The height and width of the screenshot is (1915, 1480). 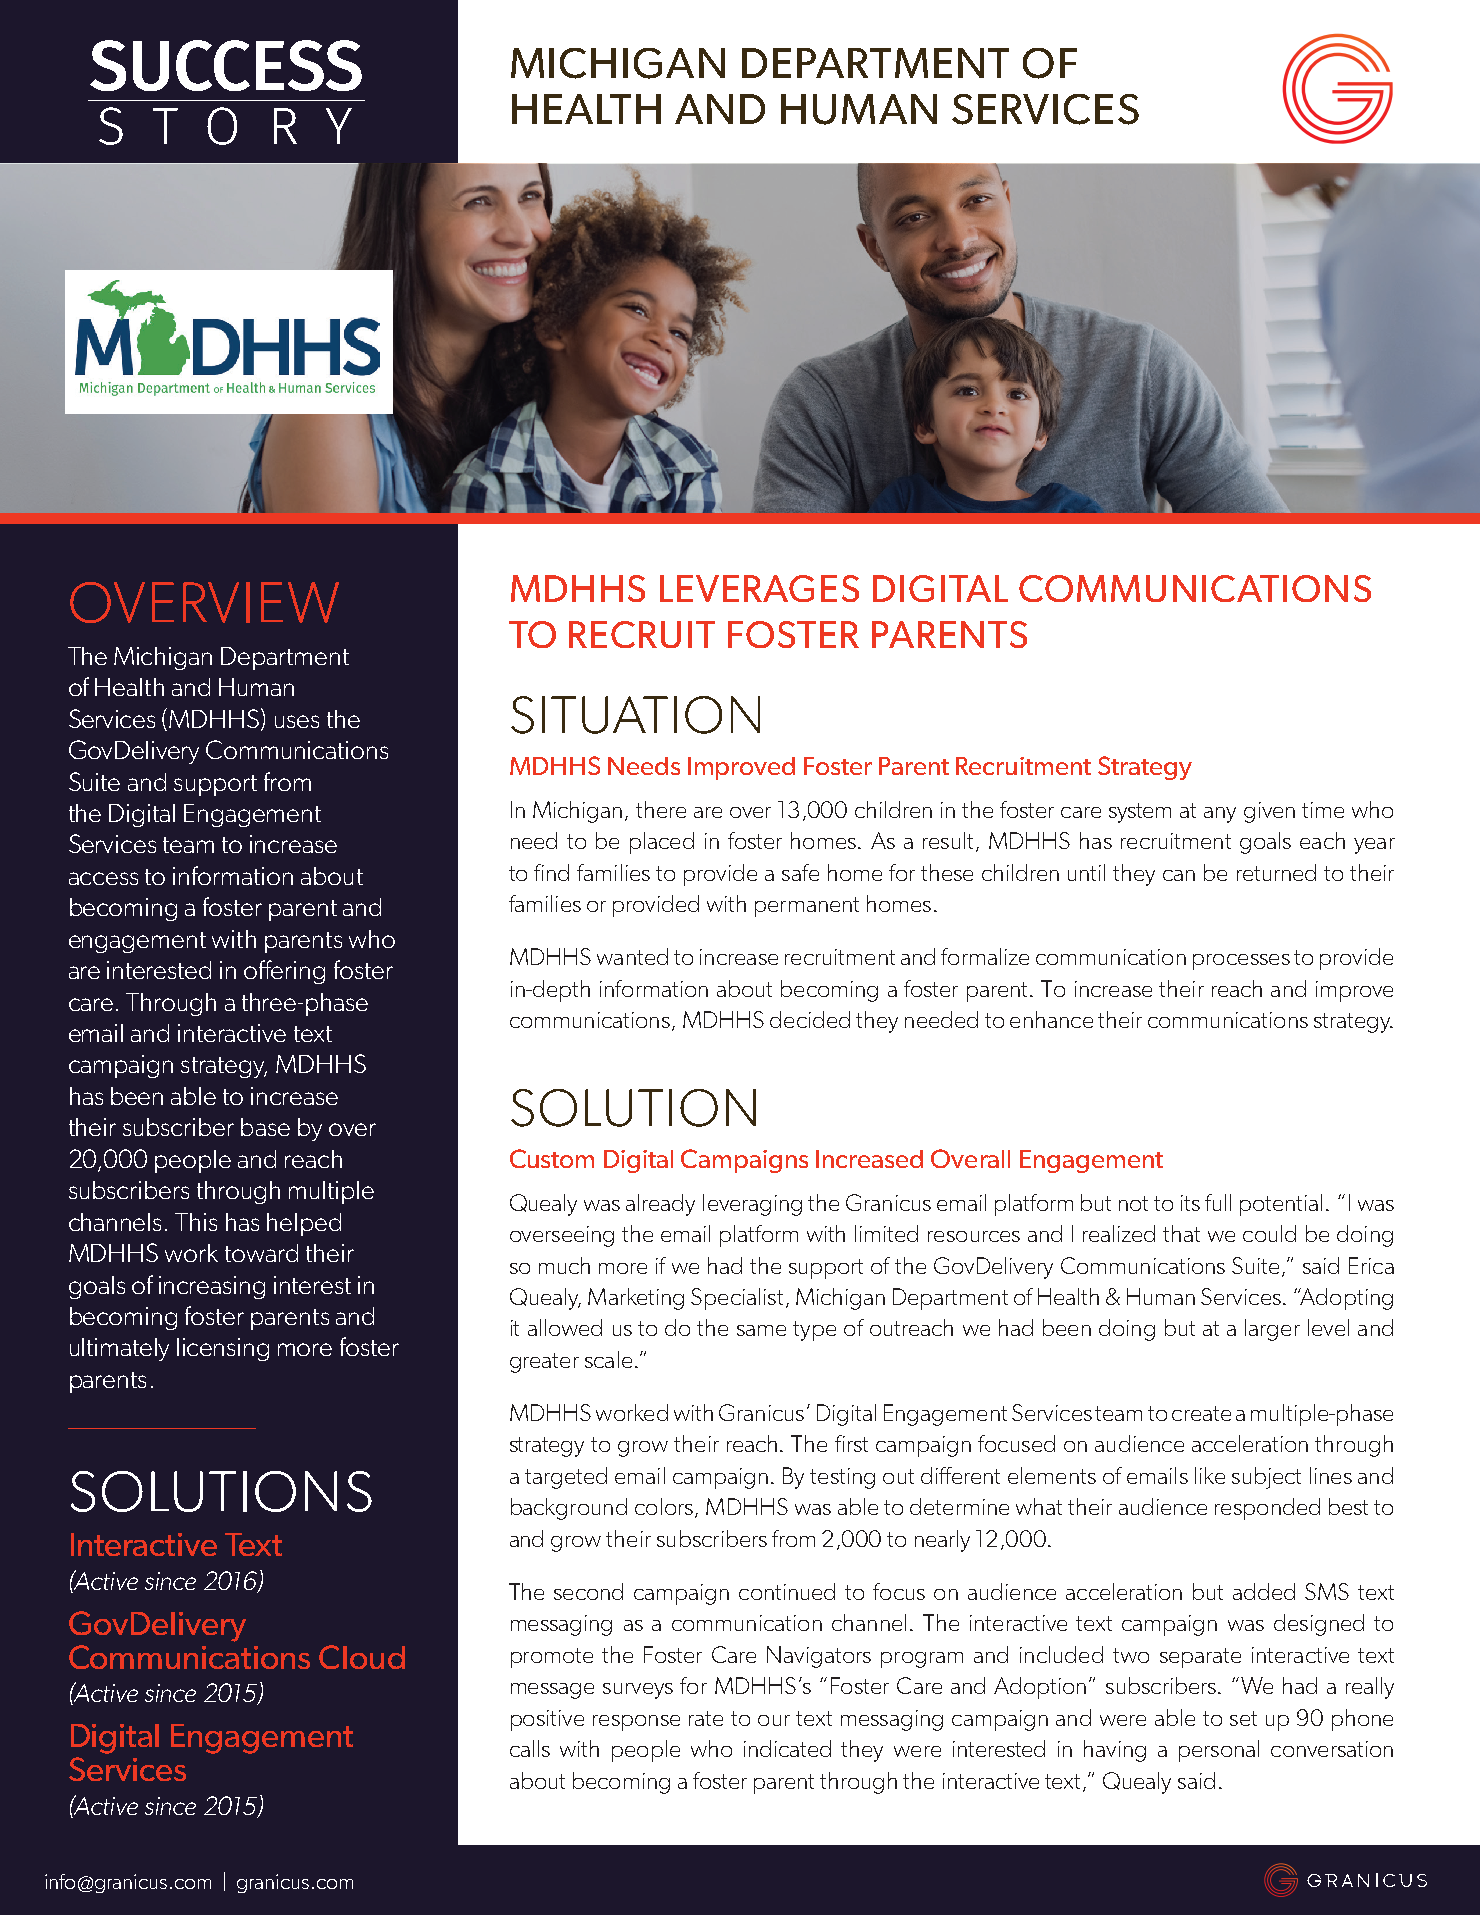 What do you see at coordinates (1051, 1019) in the screenshot?
I see `enhance` at bounding box center [1051, 1019].
